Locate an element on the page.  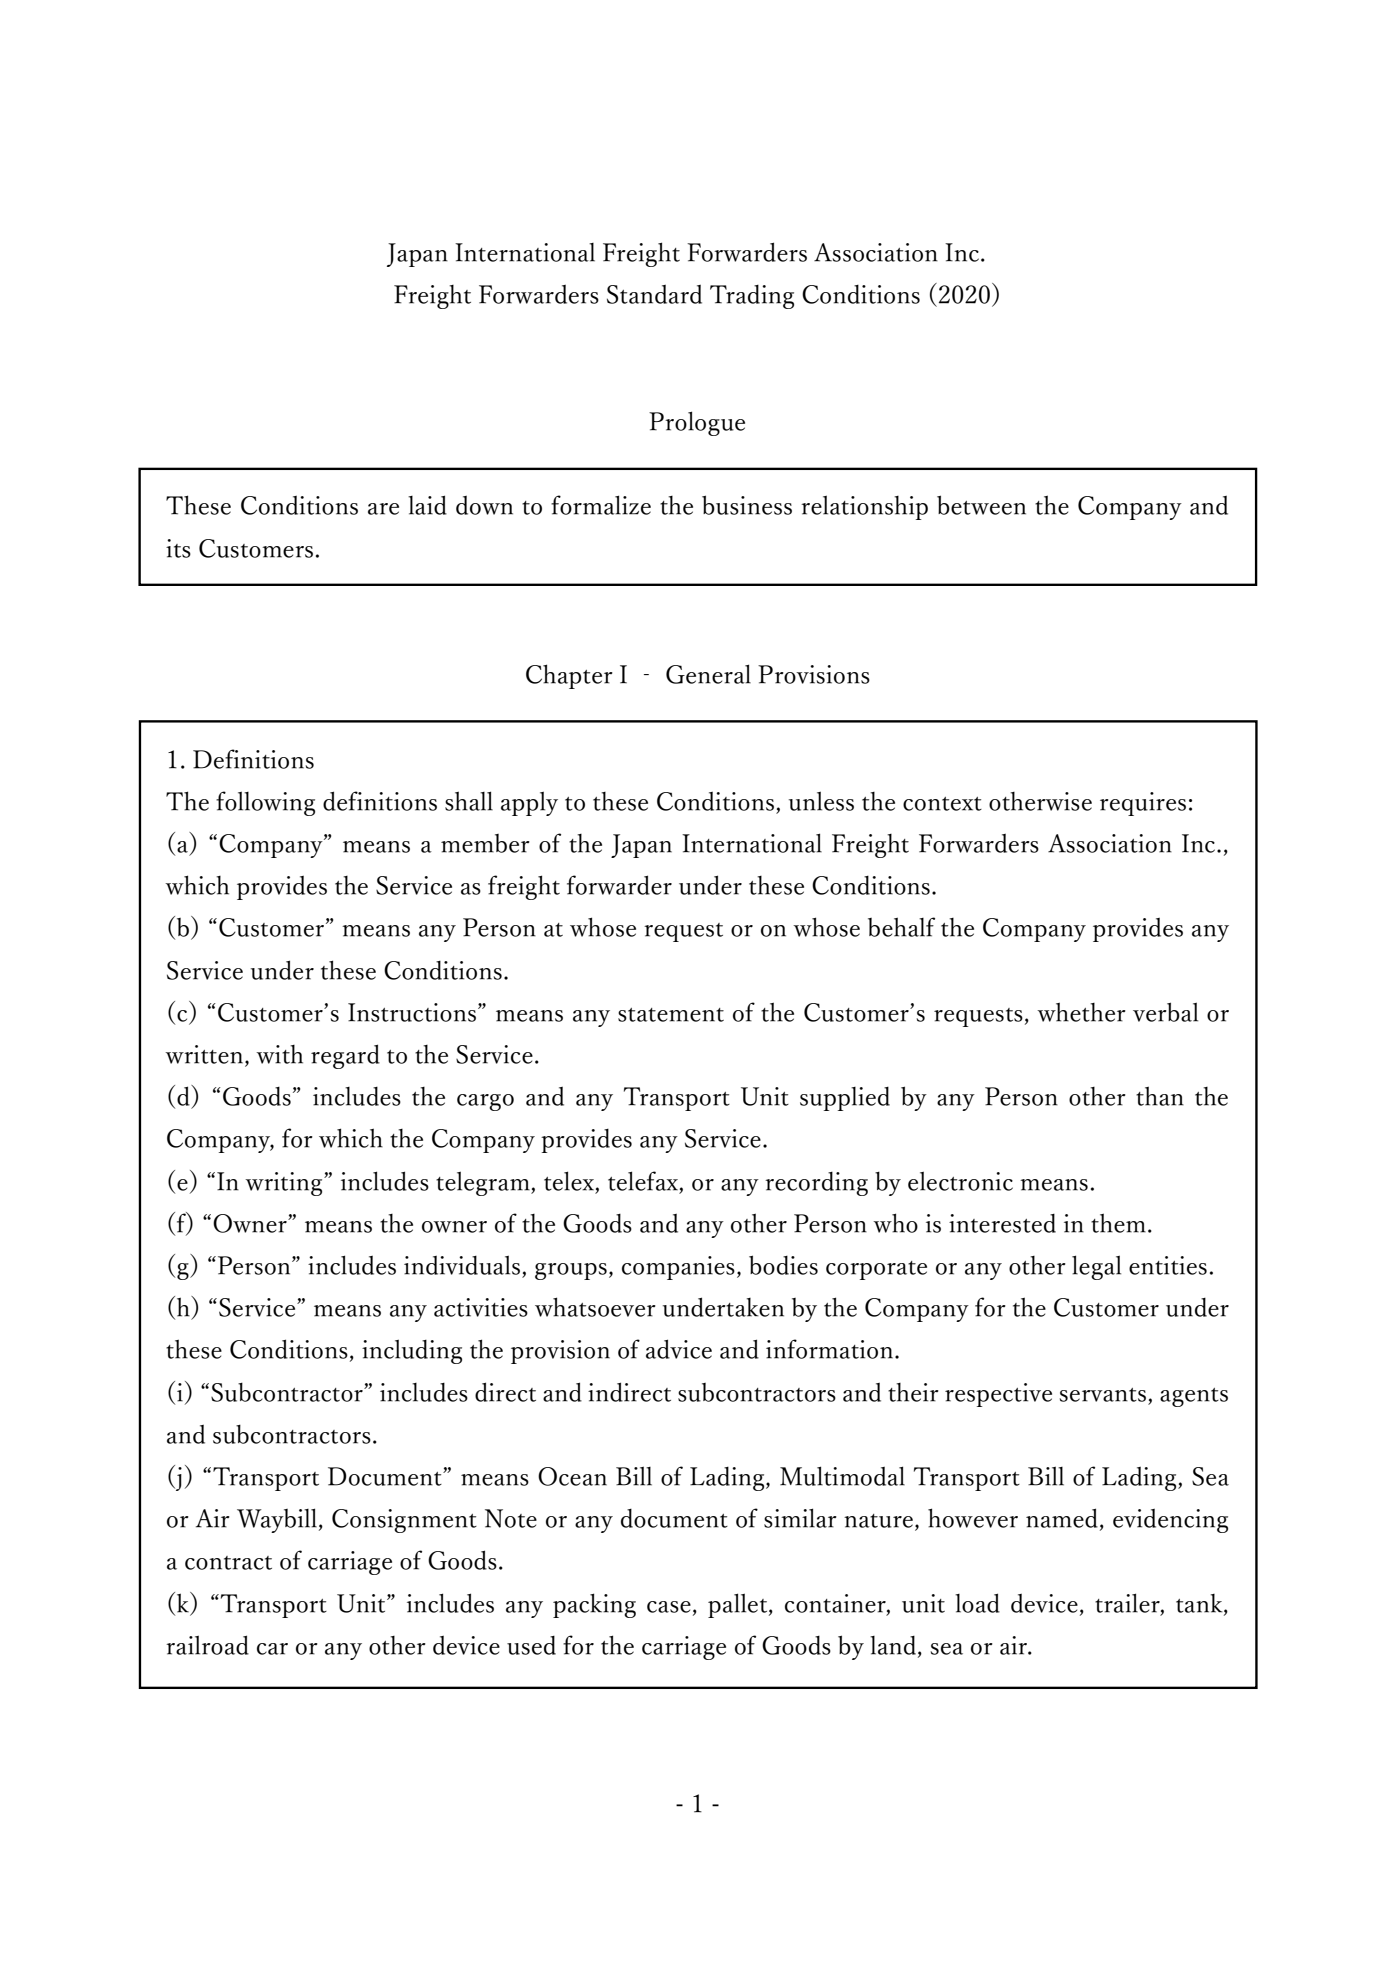
statement is located at coordinates (671, 1015).
